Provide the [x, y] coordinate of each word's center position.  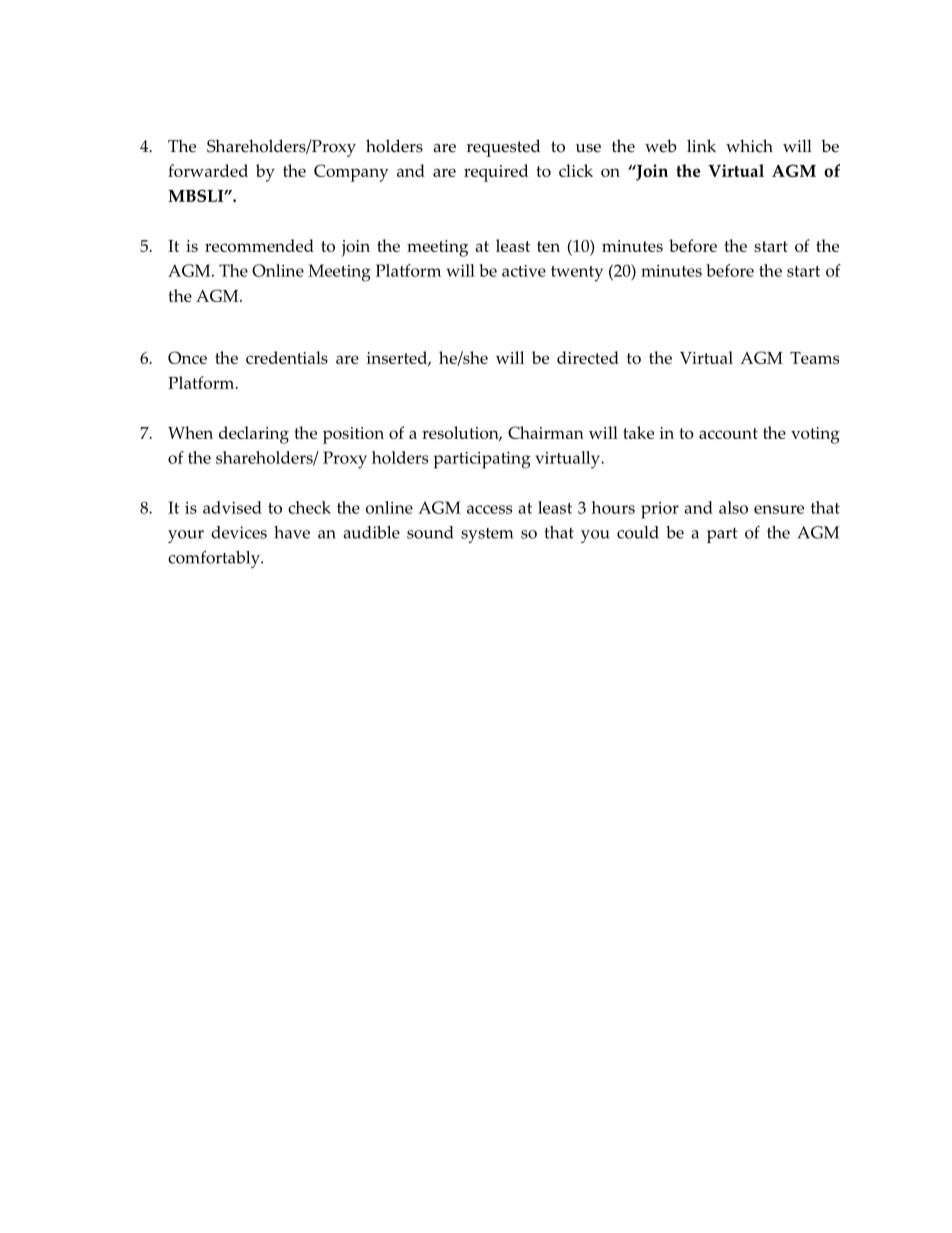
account [728, 433]
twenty [577, 274]
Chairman [546, 432]
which [749, 146]
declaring [254, 435]
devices [239, 532]
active [524, 271]
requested [503, 148]
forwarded [208, 170]
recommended [259, 245]
